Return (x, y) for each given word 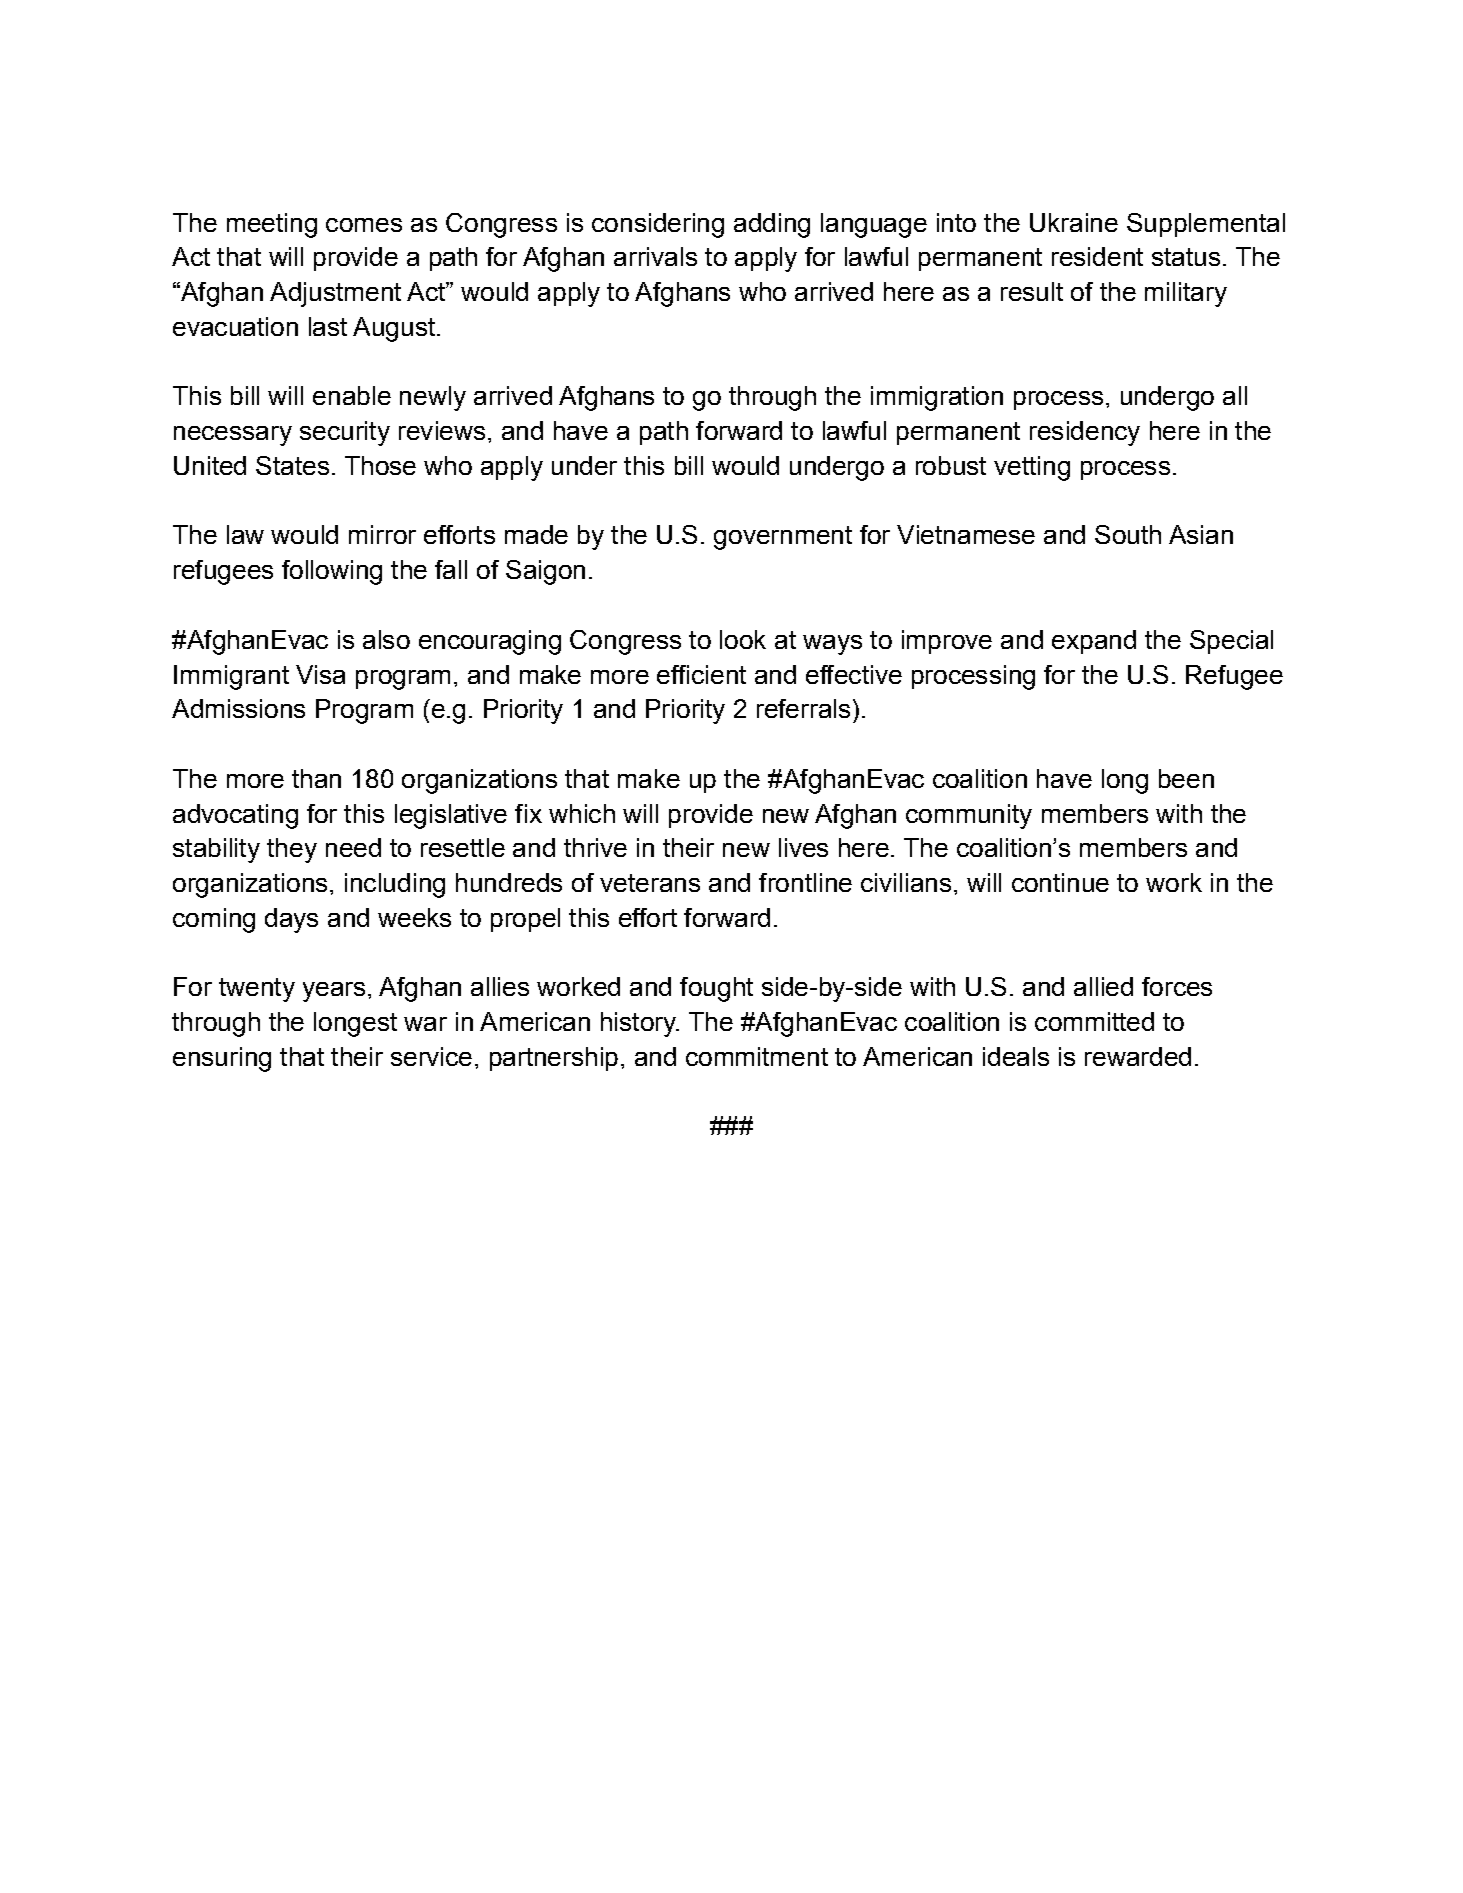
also (386, 639)
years (334, 992)
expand (1094, 642)
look (743, 639)
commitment (757, 1056)
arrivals (655, 256)
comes (364, 225)
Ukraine (1074, 222)
